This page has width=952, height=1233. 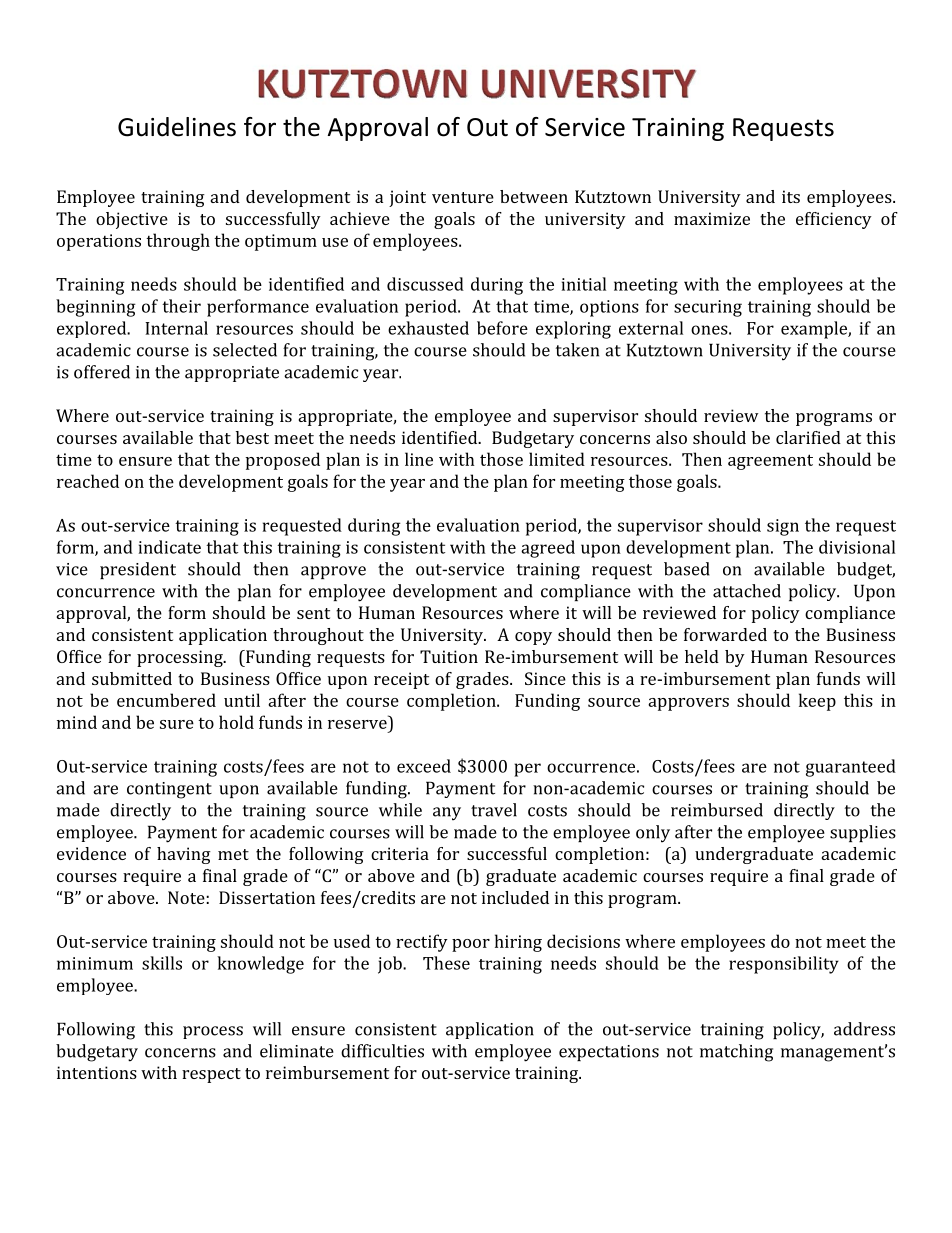 What do you see at coordinates (132, 220) in the page?
I see `objective` at bounding box center [132, 220].
